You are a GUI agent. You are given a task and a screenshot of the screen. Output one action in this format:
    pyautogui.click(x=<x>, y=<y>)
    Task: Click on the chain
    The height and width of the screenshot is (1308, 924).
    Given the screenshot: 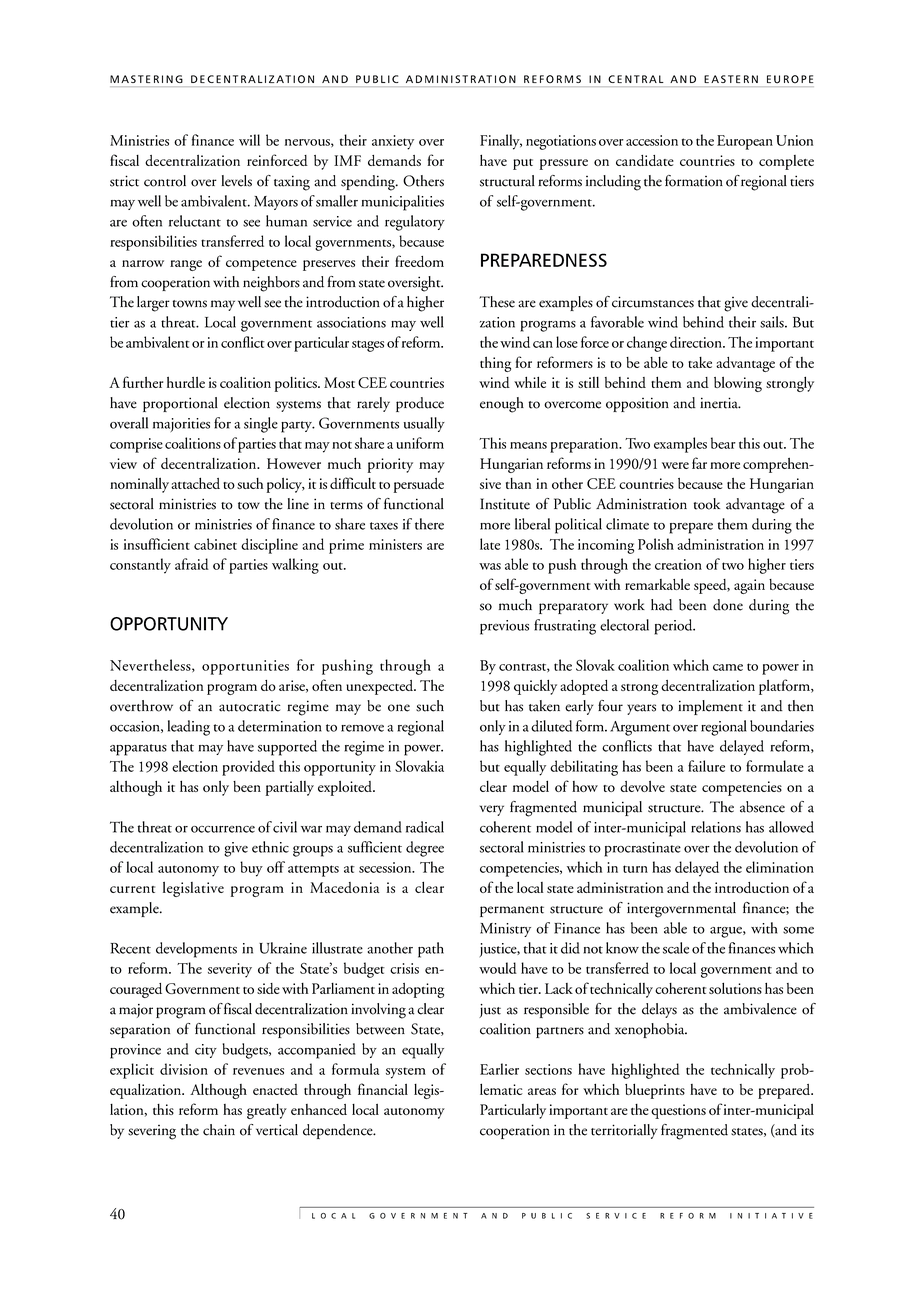 What is the action you would take?
    pyautogui.click(x=219, y=1130)
